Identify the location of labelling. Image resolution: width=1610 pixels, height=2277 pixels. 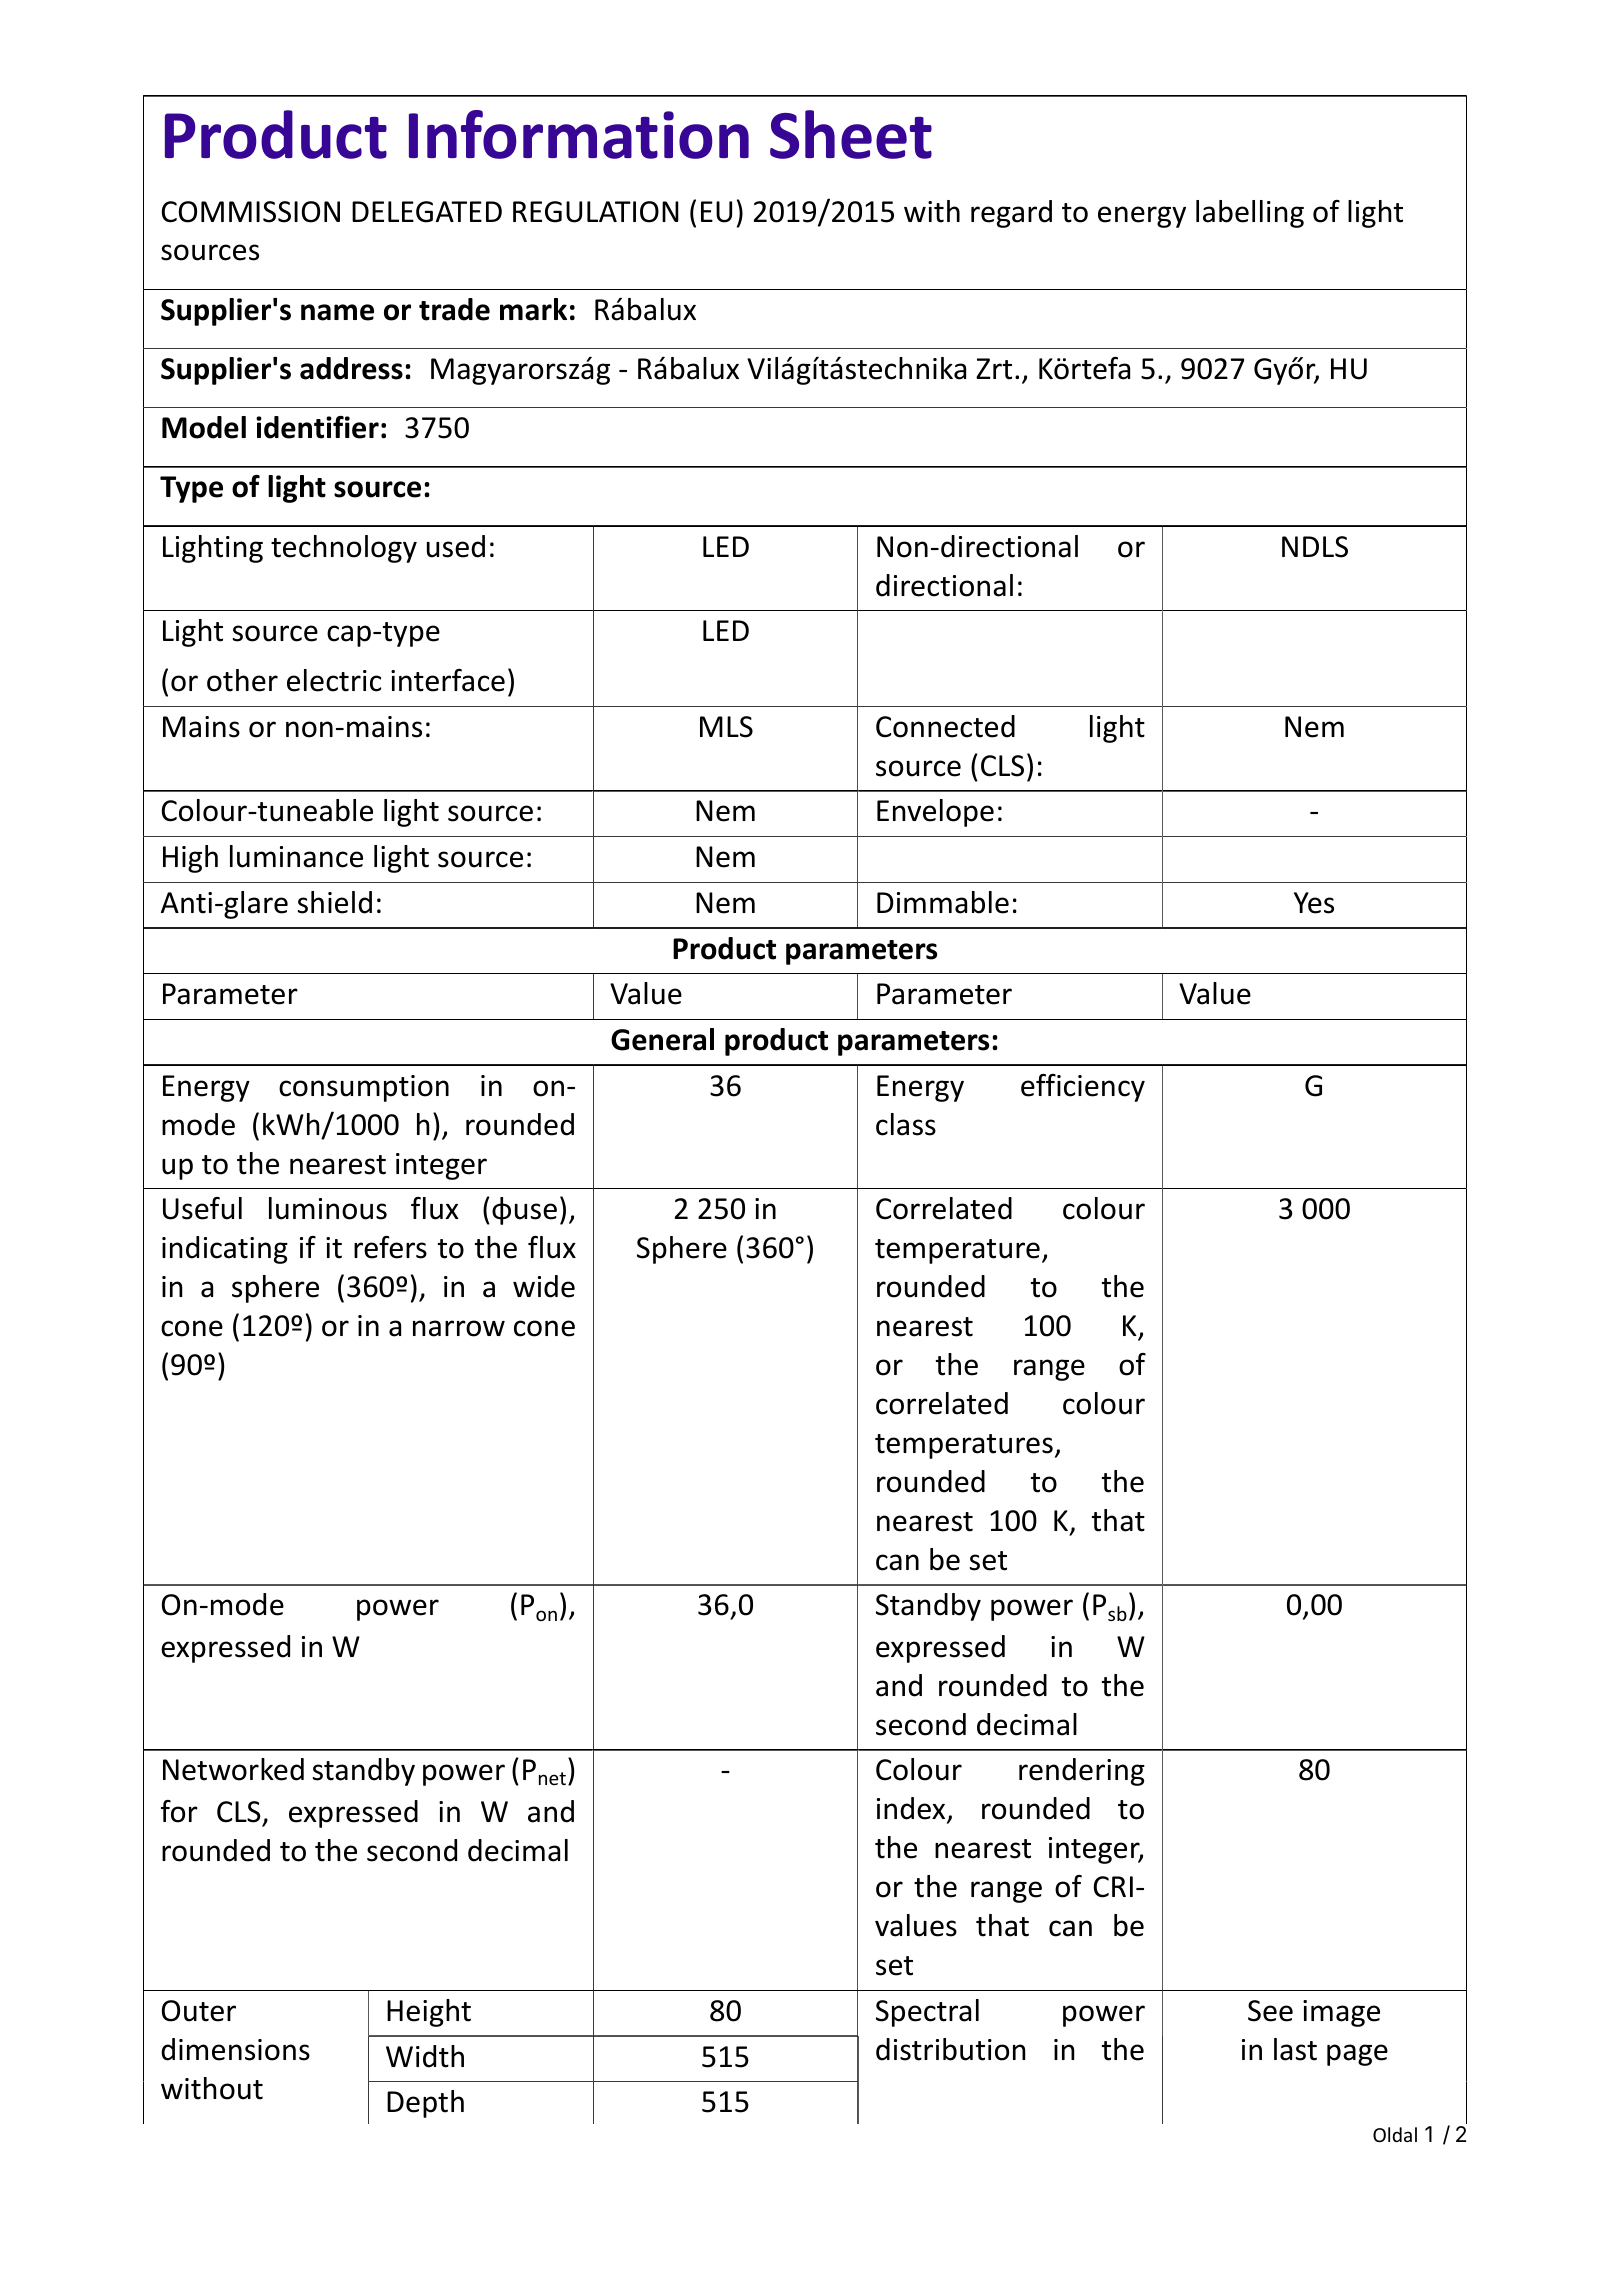
(1250, 214).
